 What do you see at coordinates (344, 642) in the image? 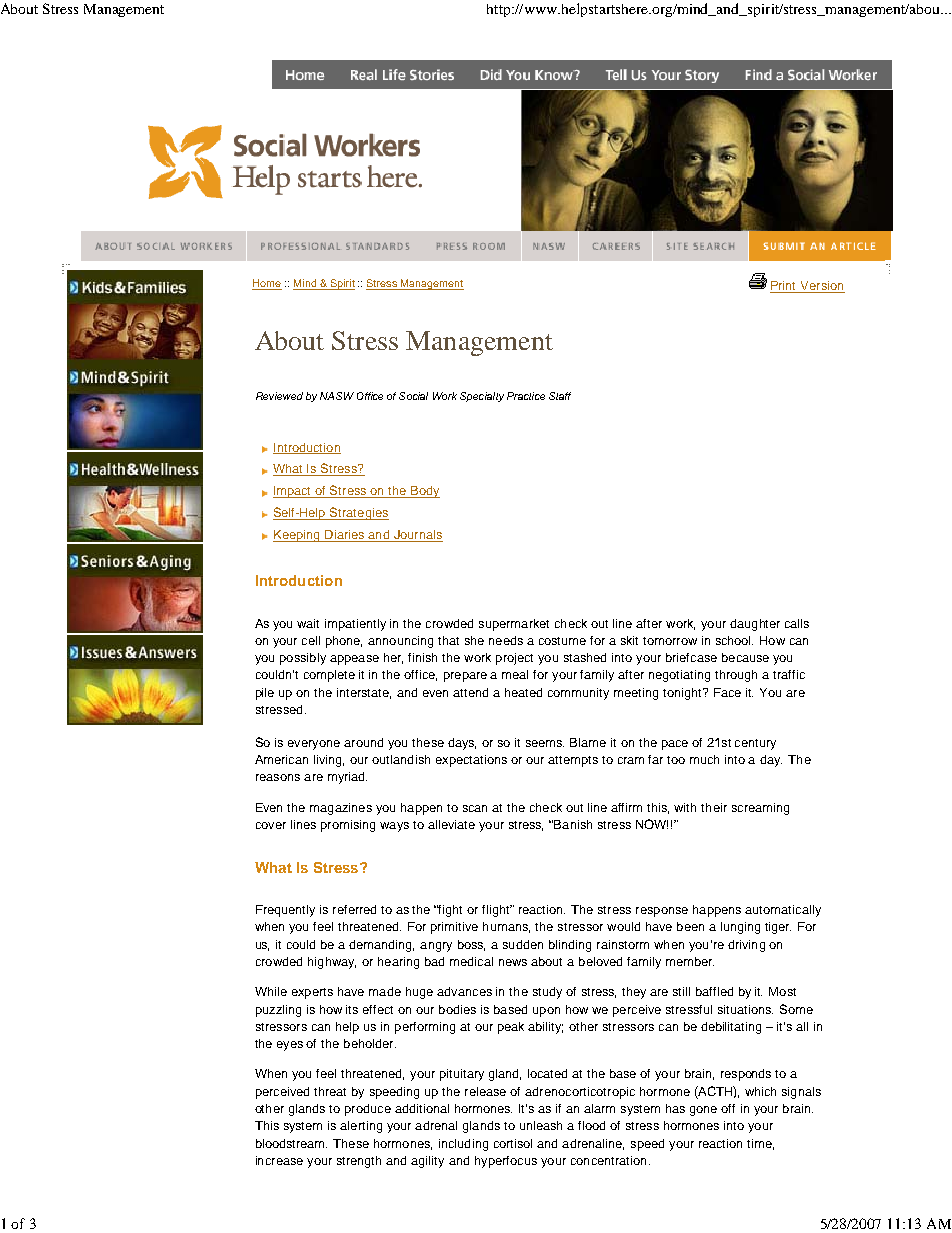
I see `phone` at bounding box center [344, 642].
